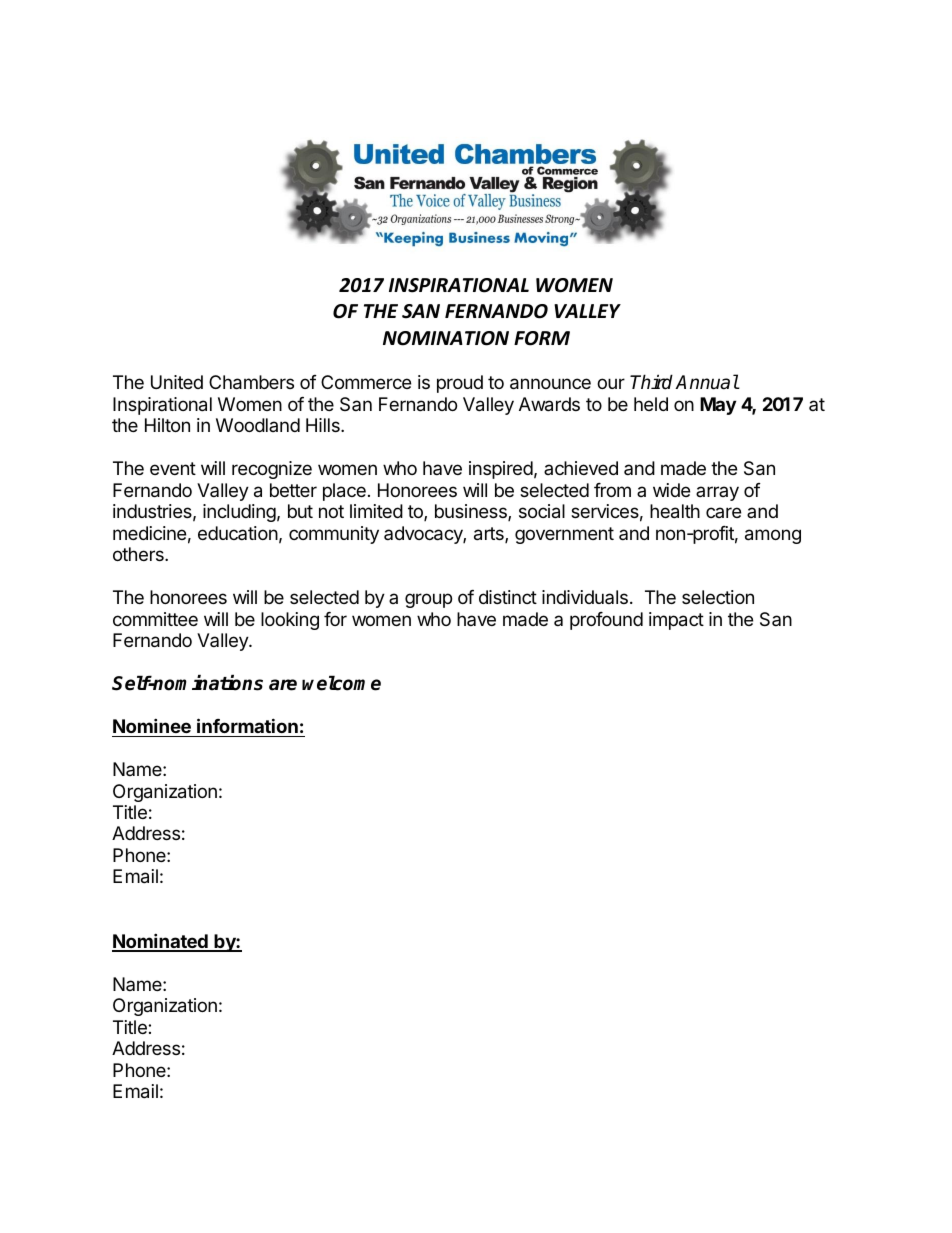 The height and width of the screenshot is (1233, 952). Describe the element at coordinates (428, 600) in the screenshot. I see `group` at that location.
